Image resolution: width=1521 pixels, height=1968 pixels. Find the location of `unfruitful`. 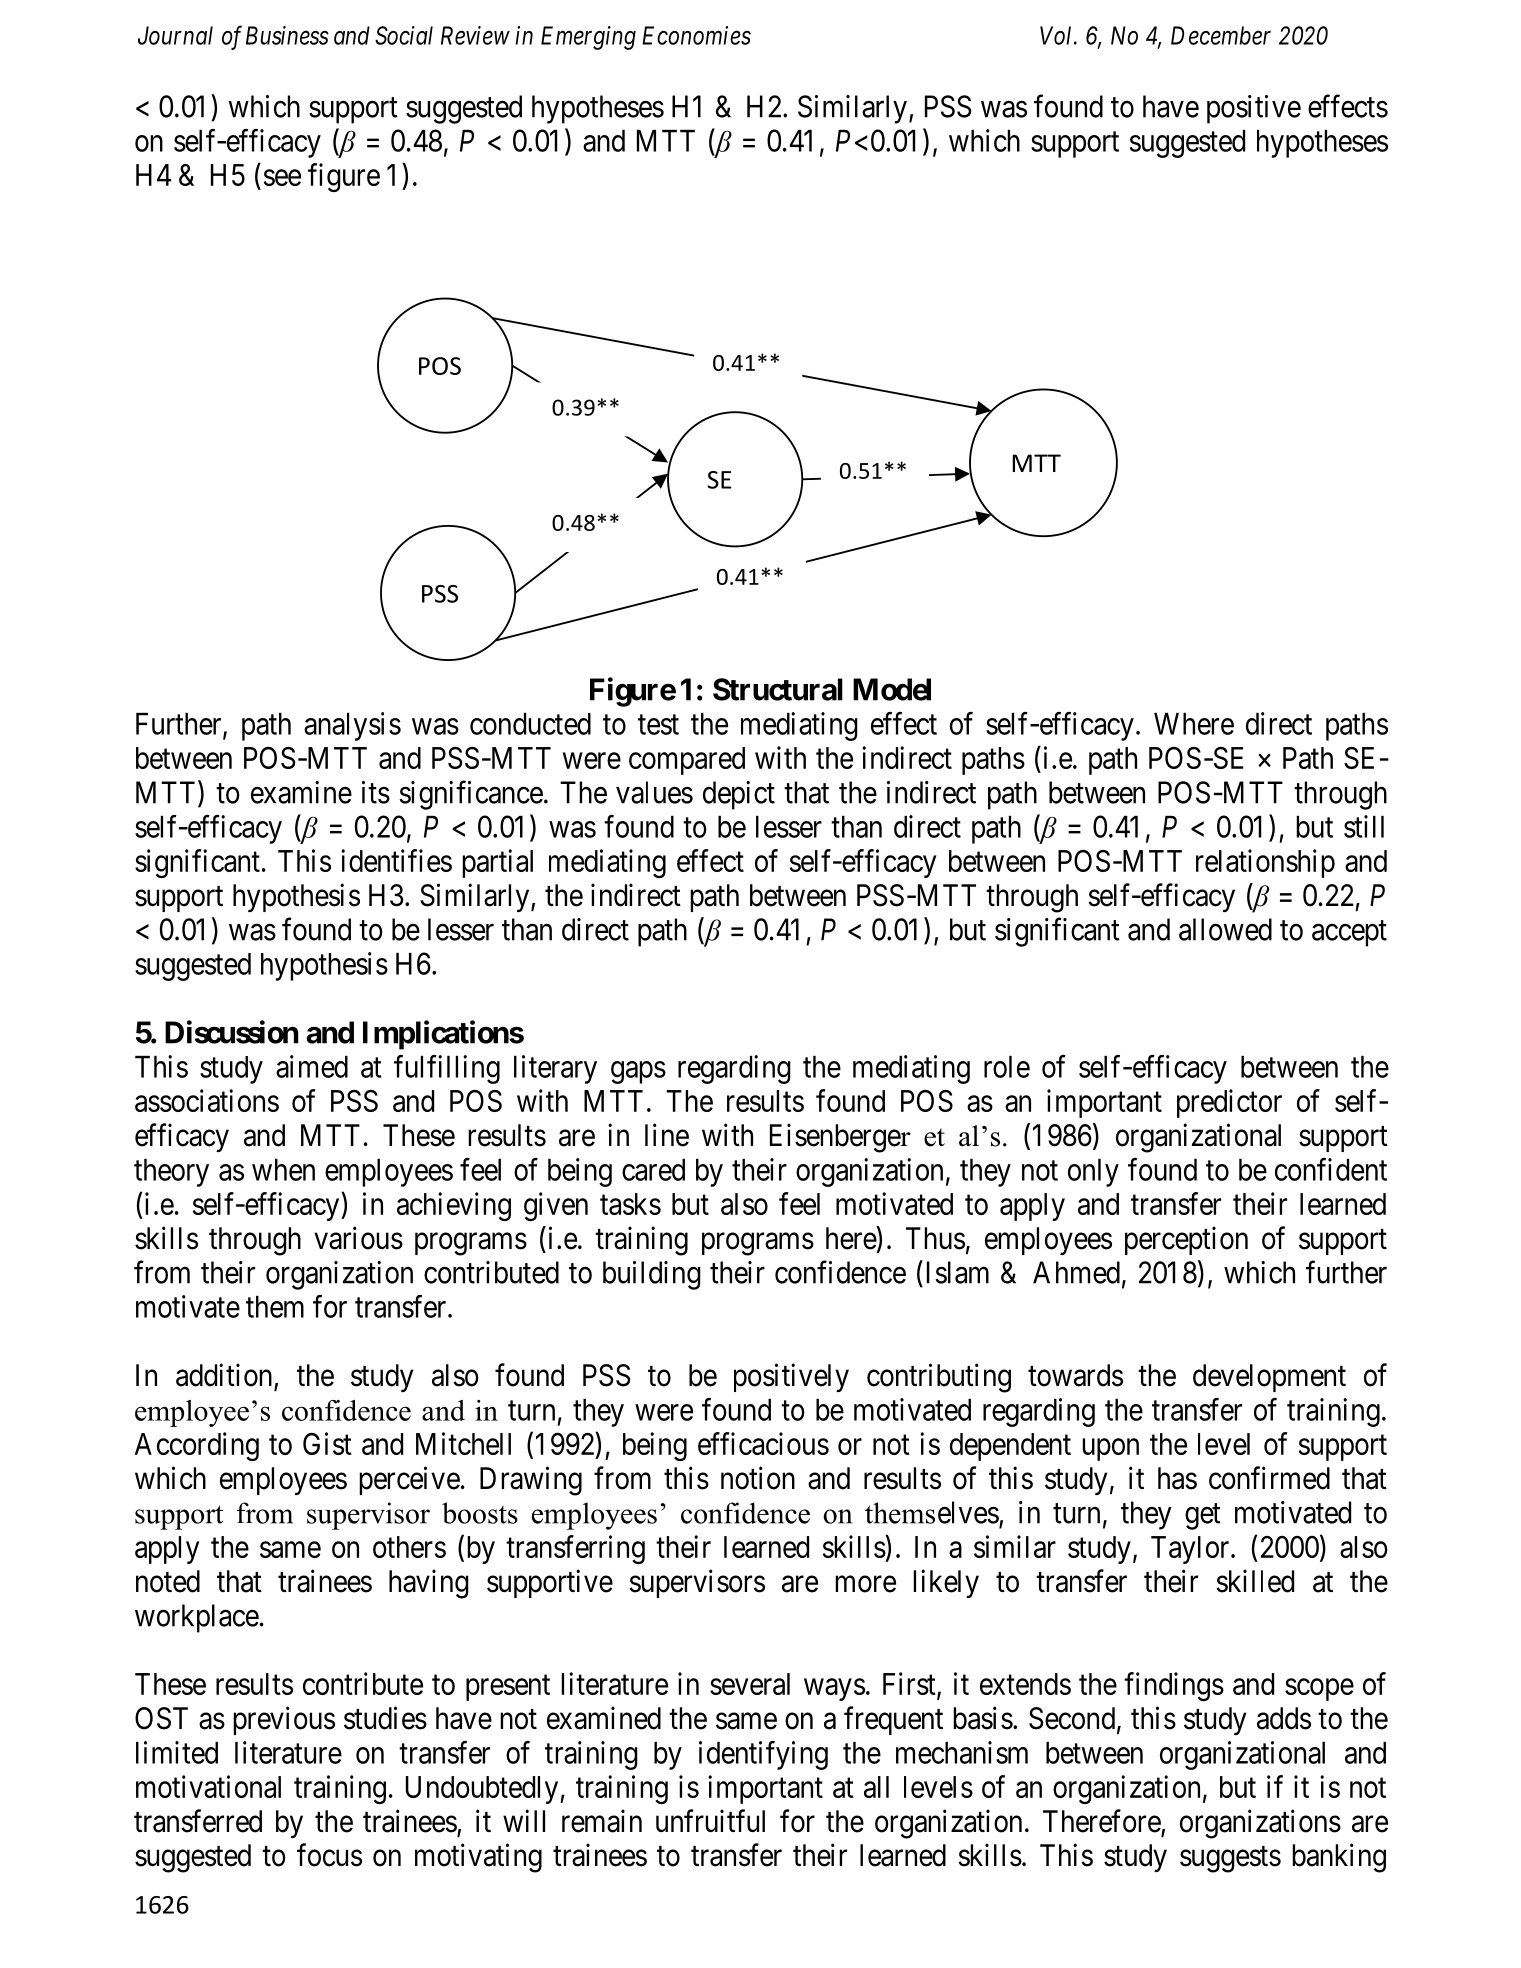

unfruitful is located at coordinates (710, 1820).
